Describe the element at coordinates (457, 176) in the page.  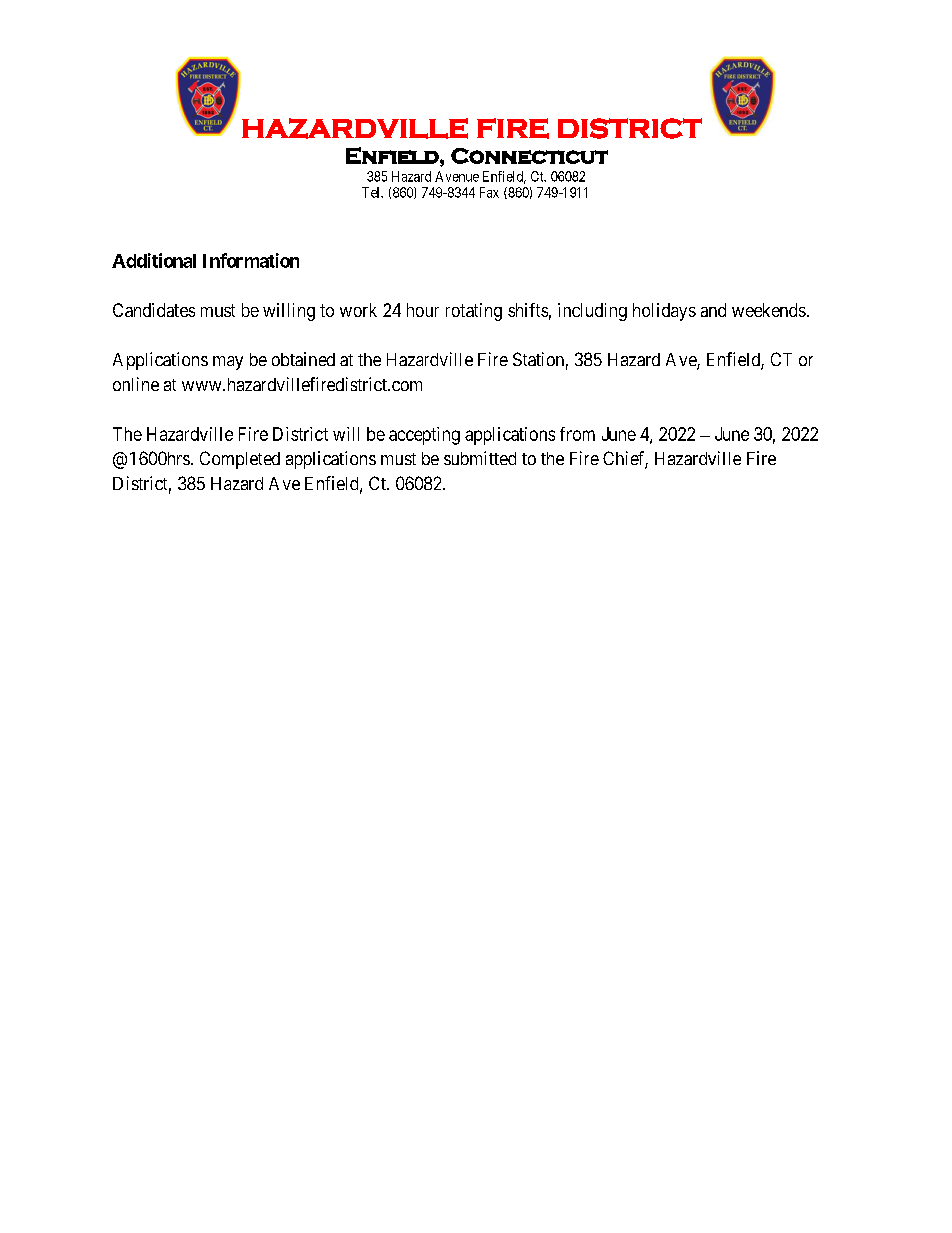
I see `Avenue` at that location.
